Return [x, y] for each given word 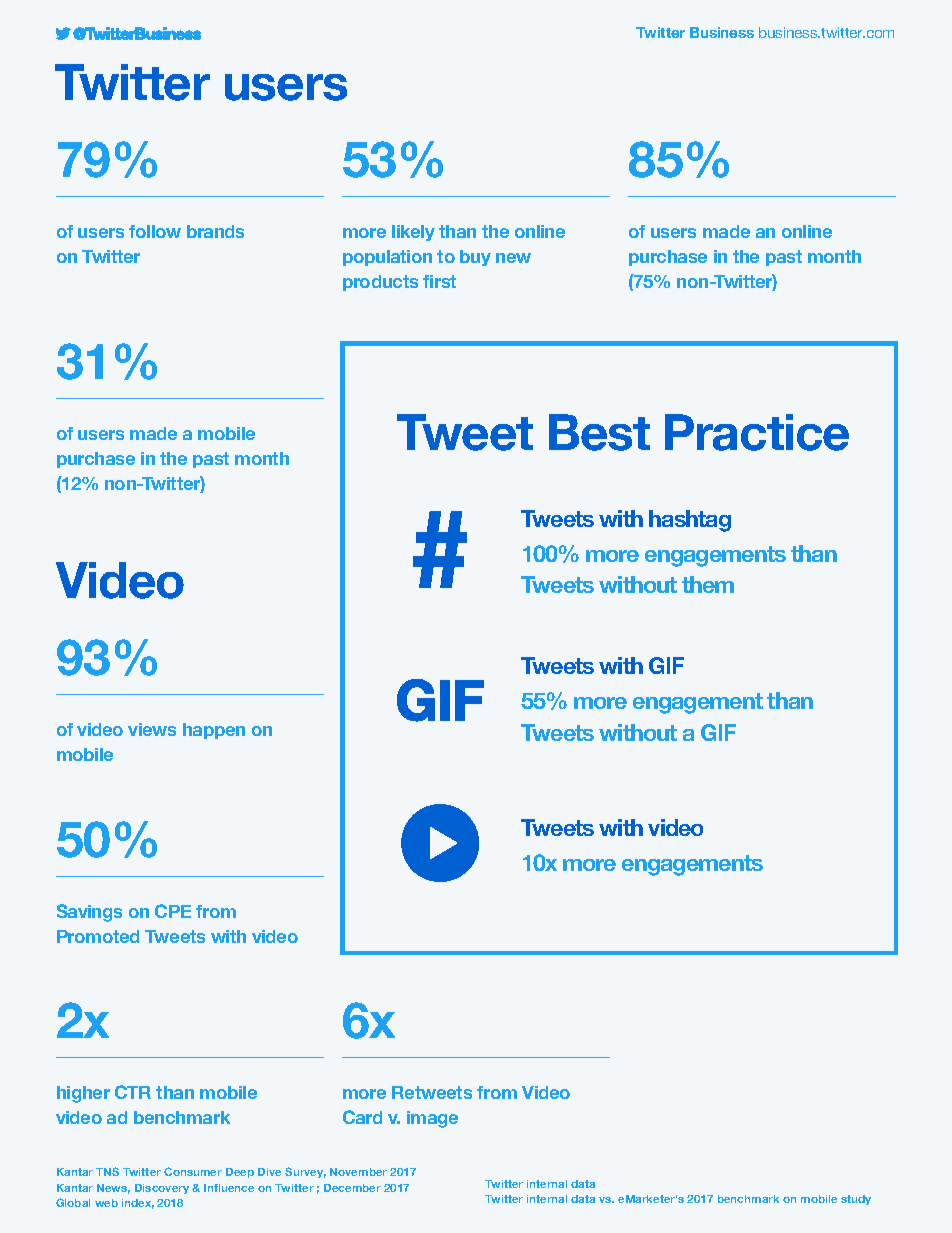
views [152, 729]
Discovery [162, 1189]
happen [214, 731]
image [432, 1119]
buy [475, 258]
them [708, 584]
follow [155, 231]
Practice [757, 432]
